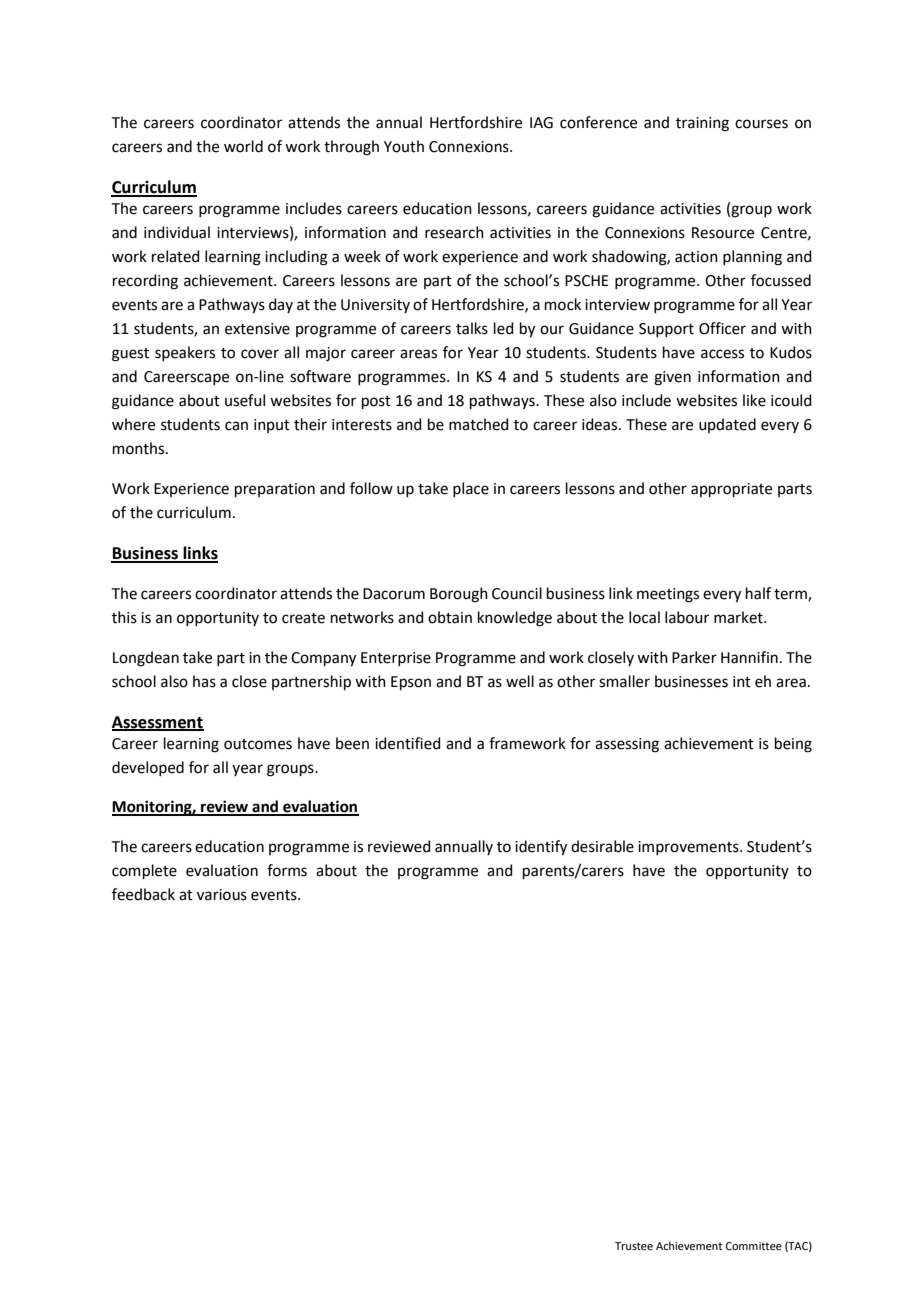 Image resolution: width=924 pixels, height=1308 pixels. Describe the element at coordinates (404, 146) in the page. I see `Youth` at that location.
